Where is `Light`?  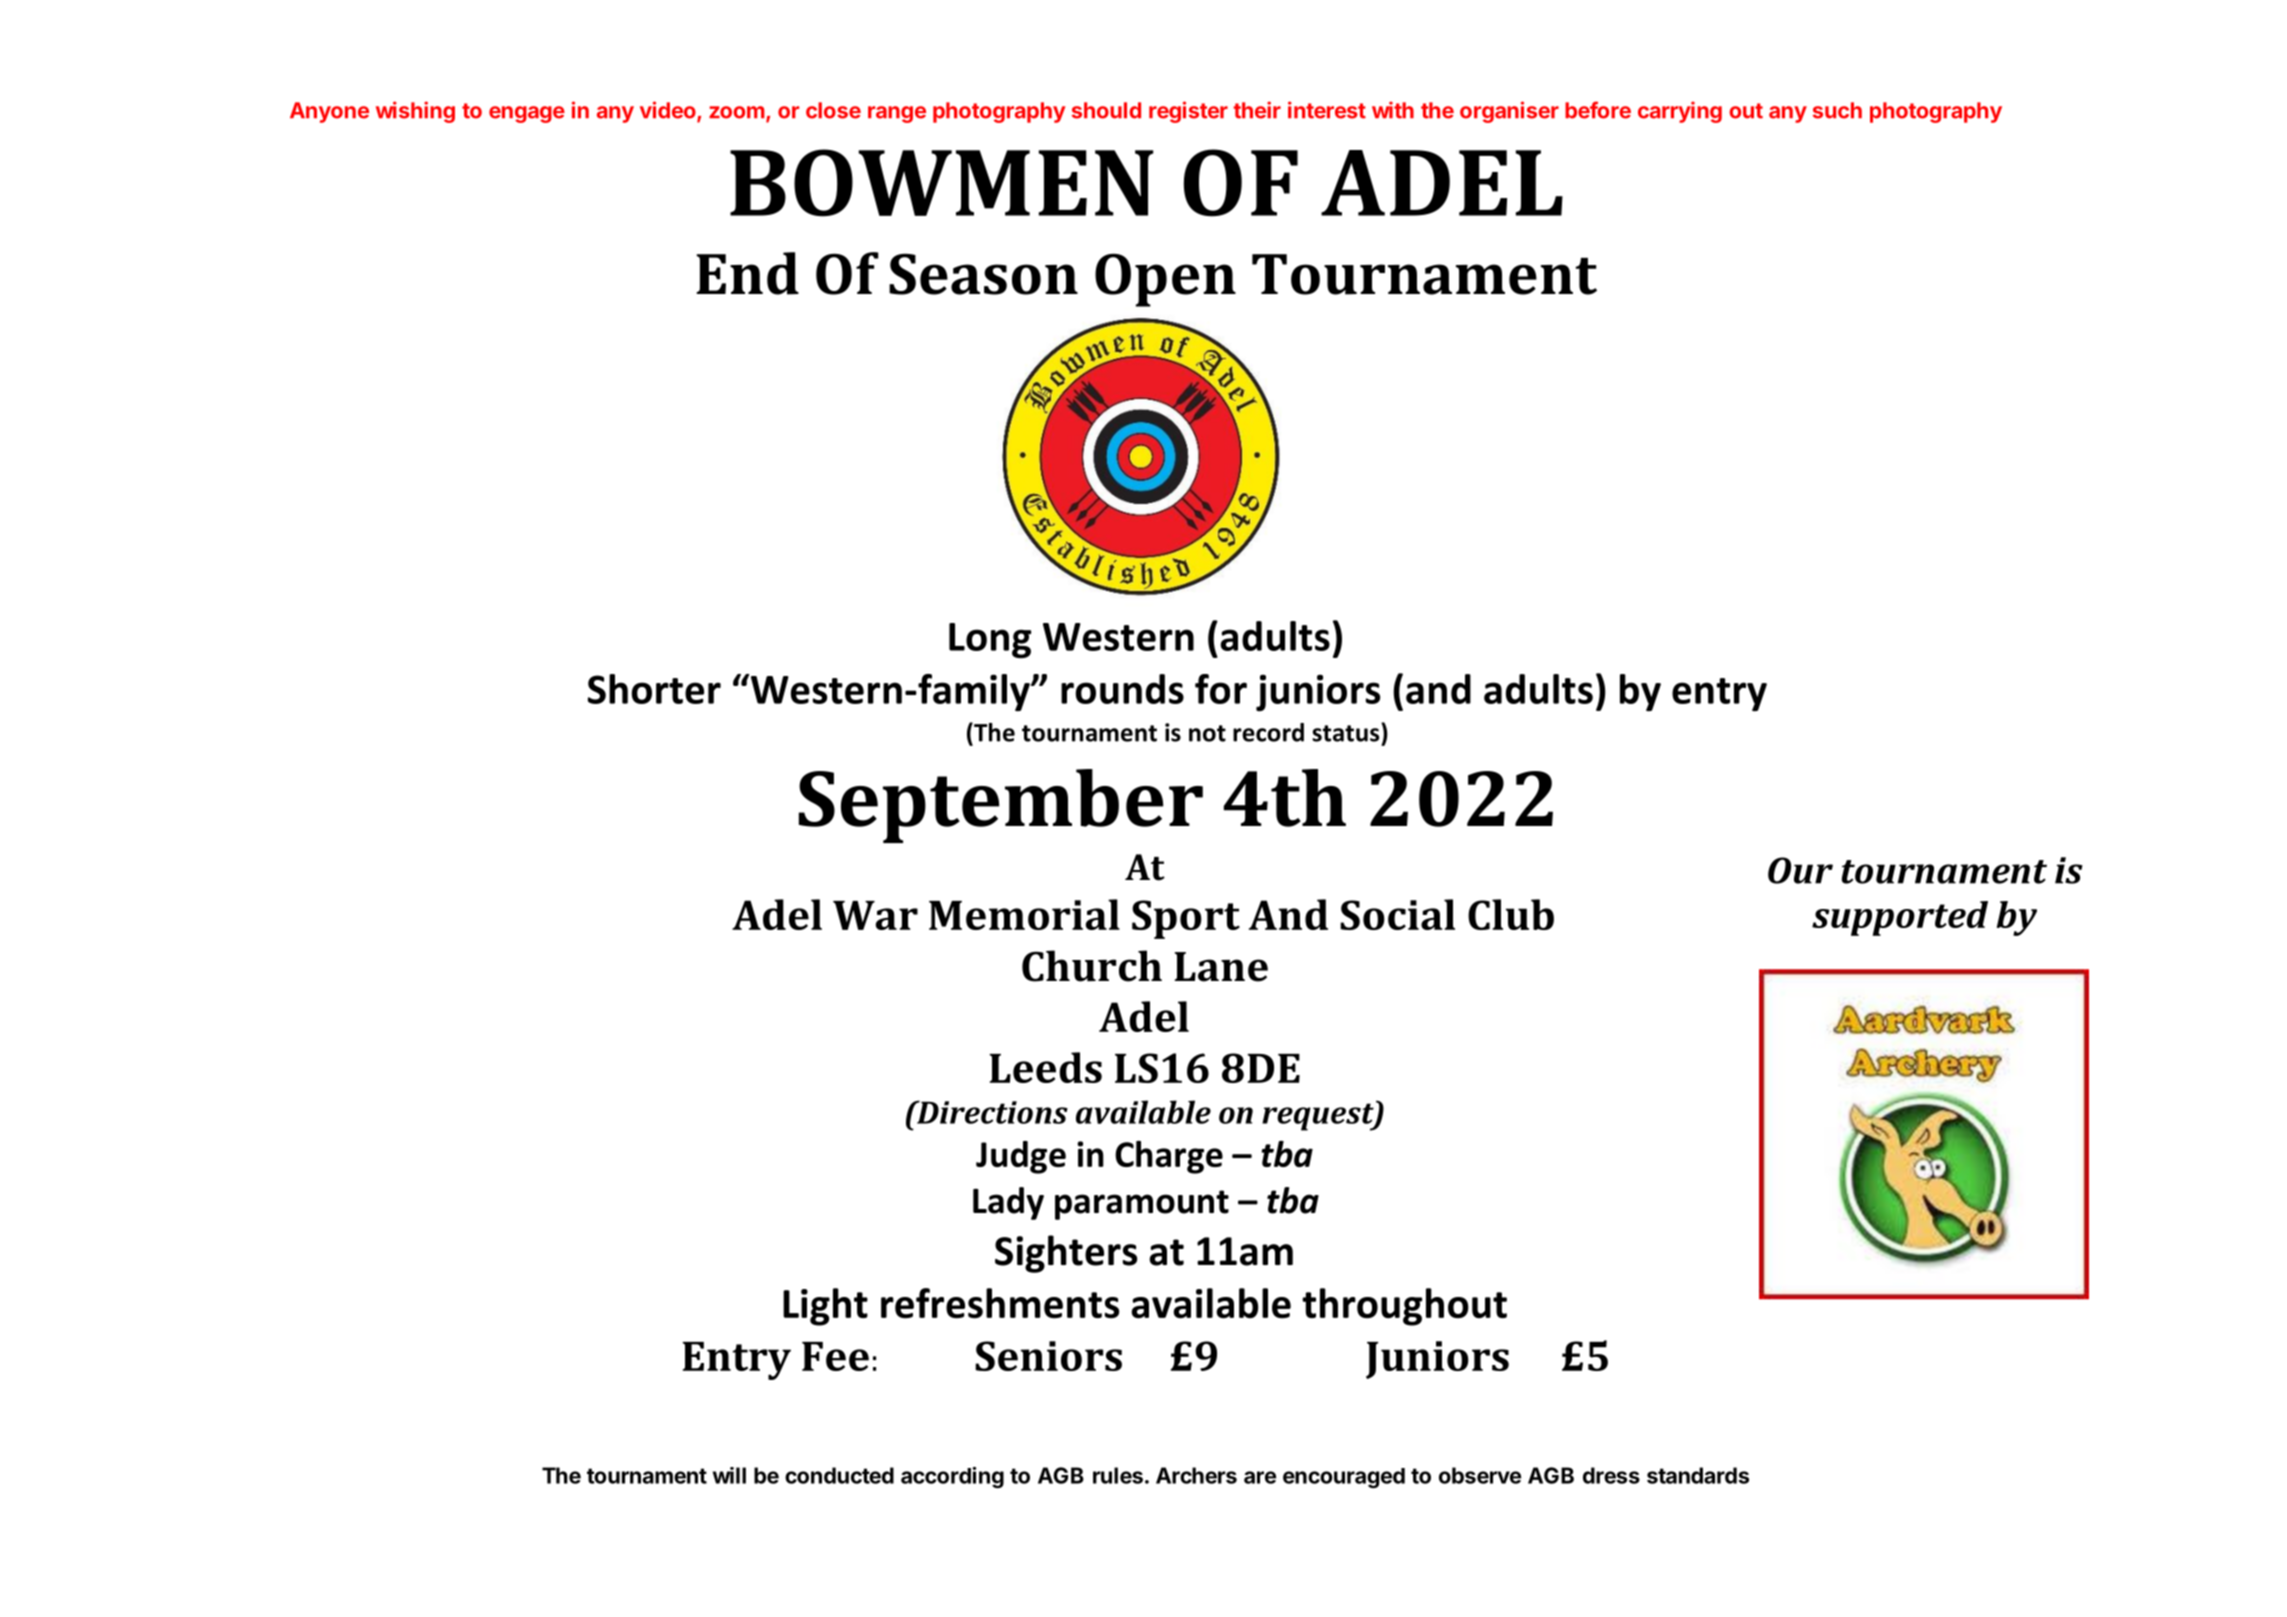 Light is located at coordinates (825, 1307).
